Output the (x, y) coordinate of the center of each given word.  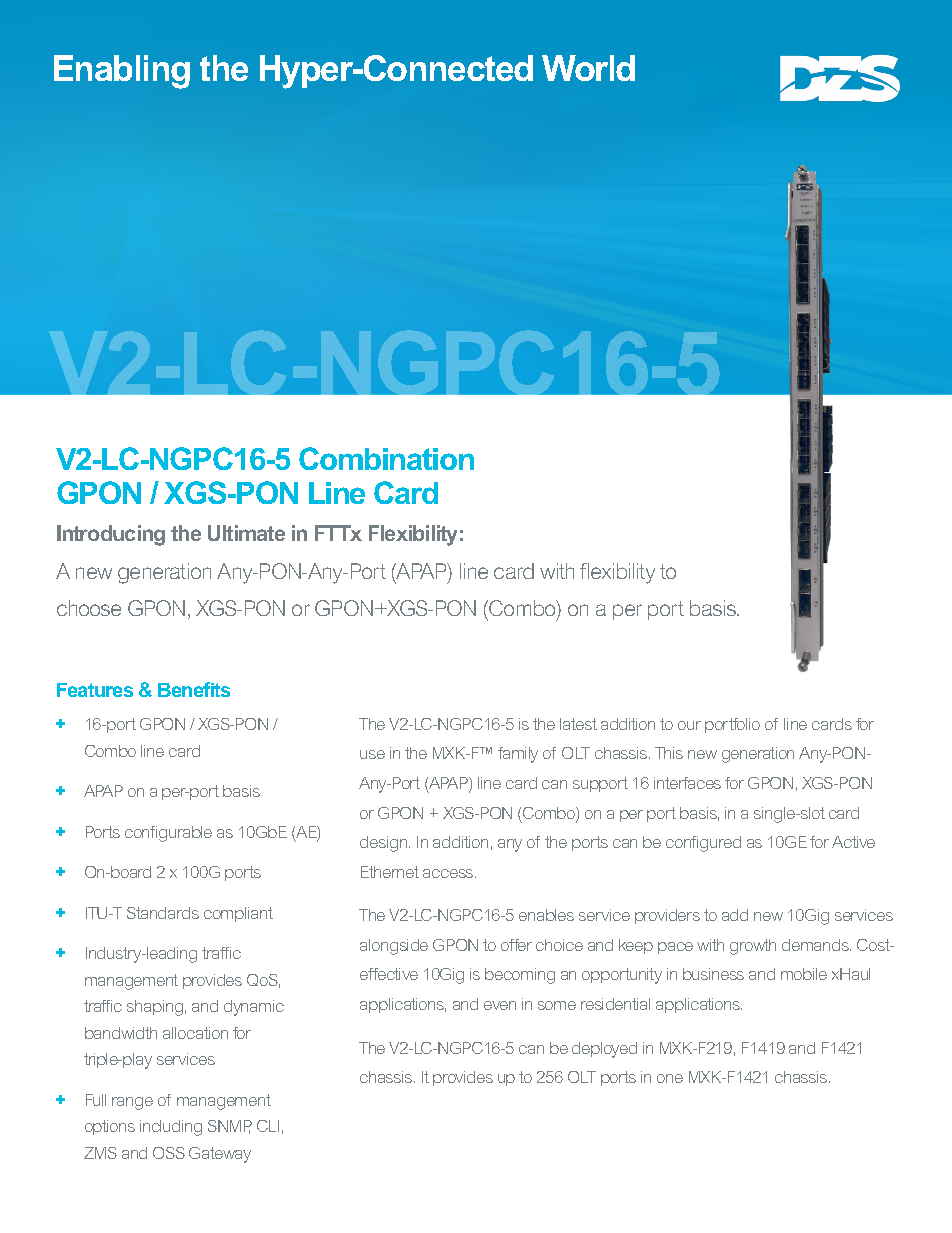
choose (89, 608)
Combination (386, 458)
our (689, 725)
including (171, 1128)
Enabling (122, 72)
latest (578, 724)
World (588, 68)
